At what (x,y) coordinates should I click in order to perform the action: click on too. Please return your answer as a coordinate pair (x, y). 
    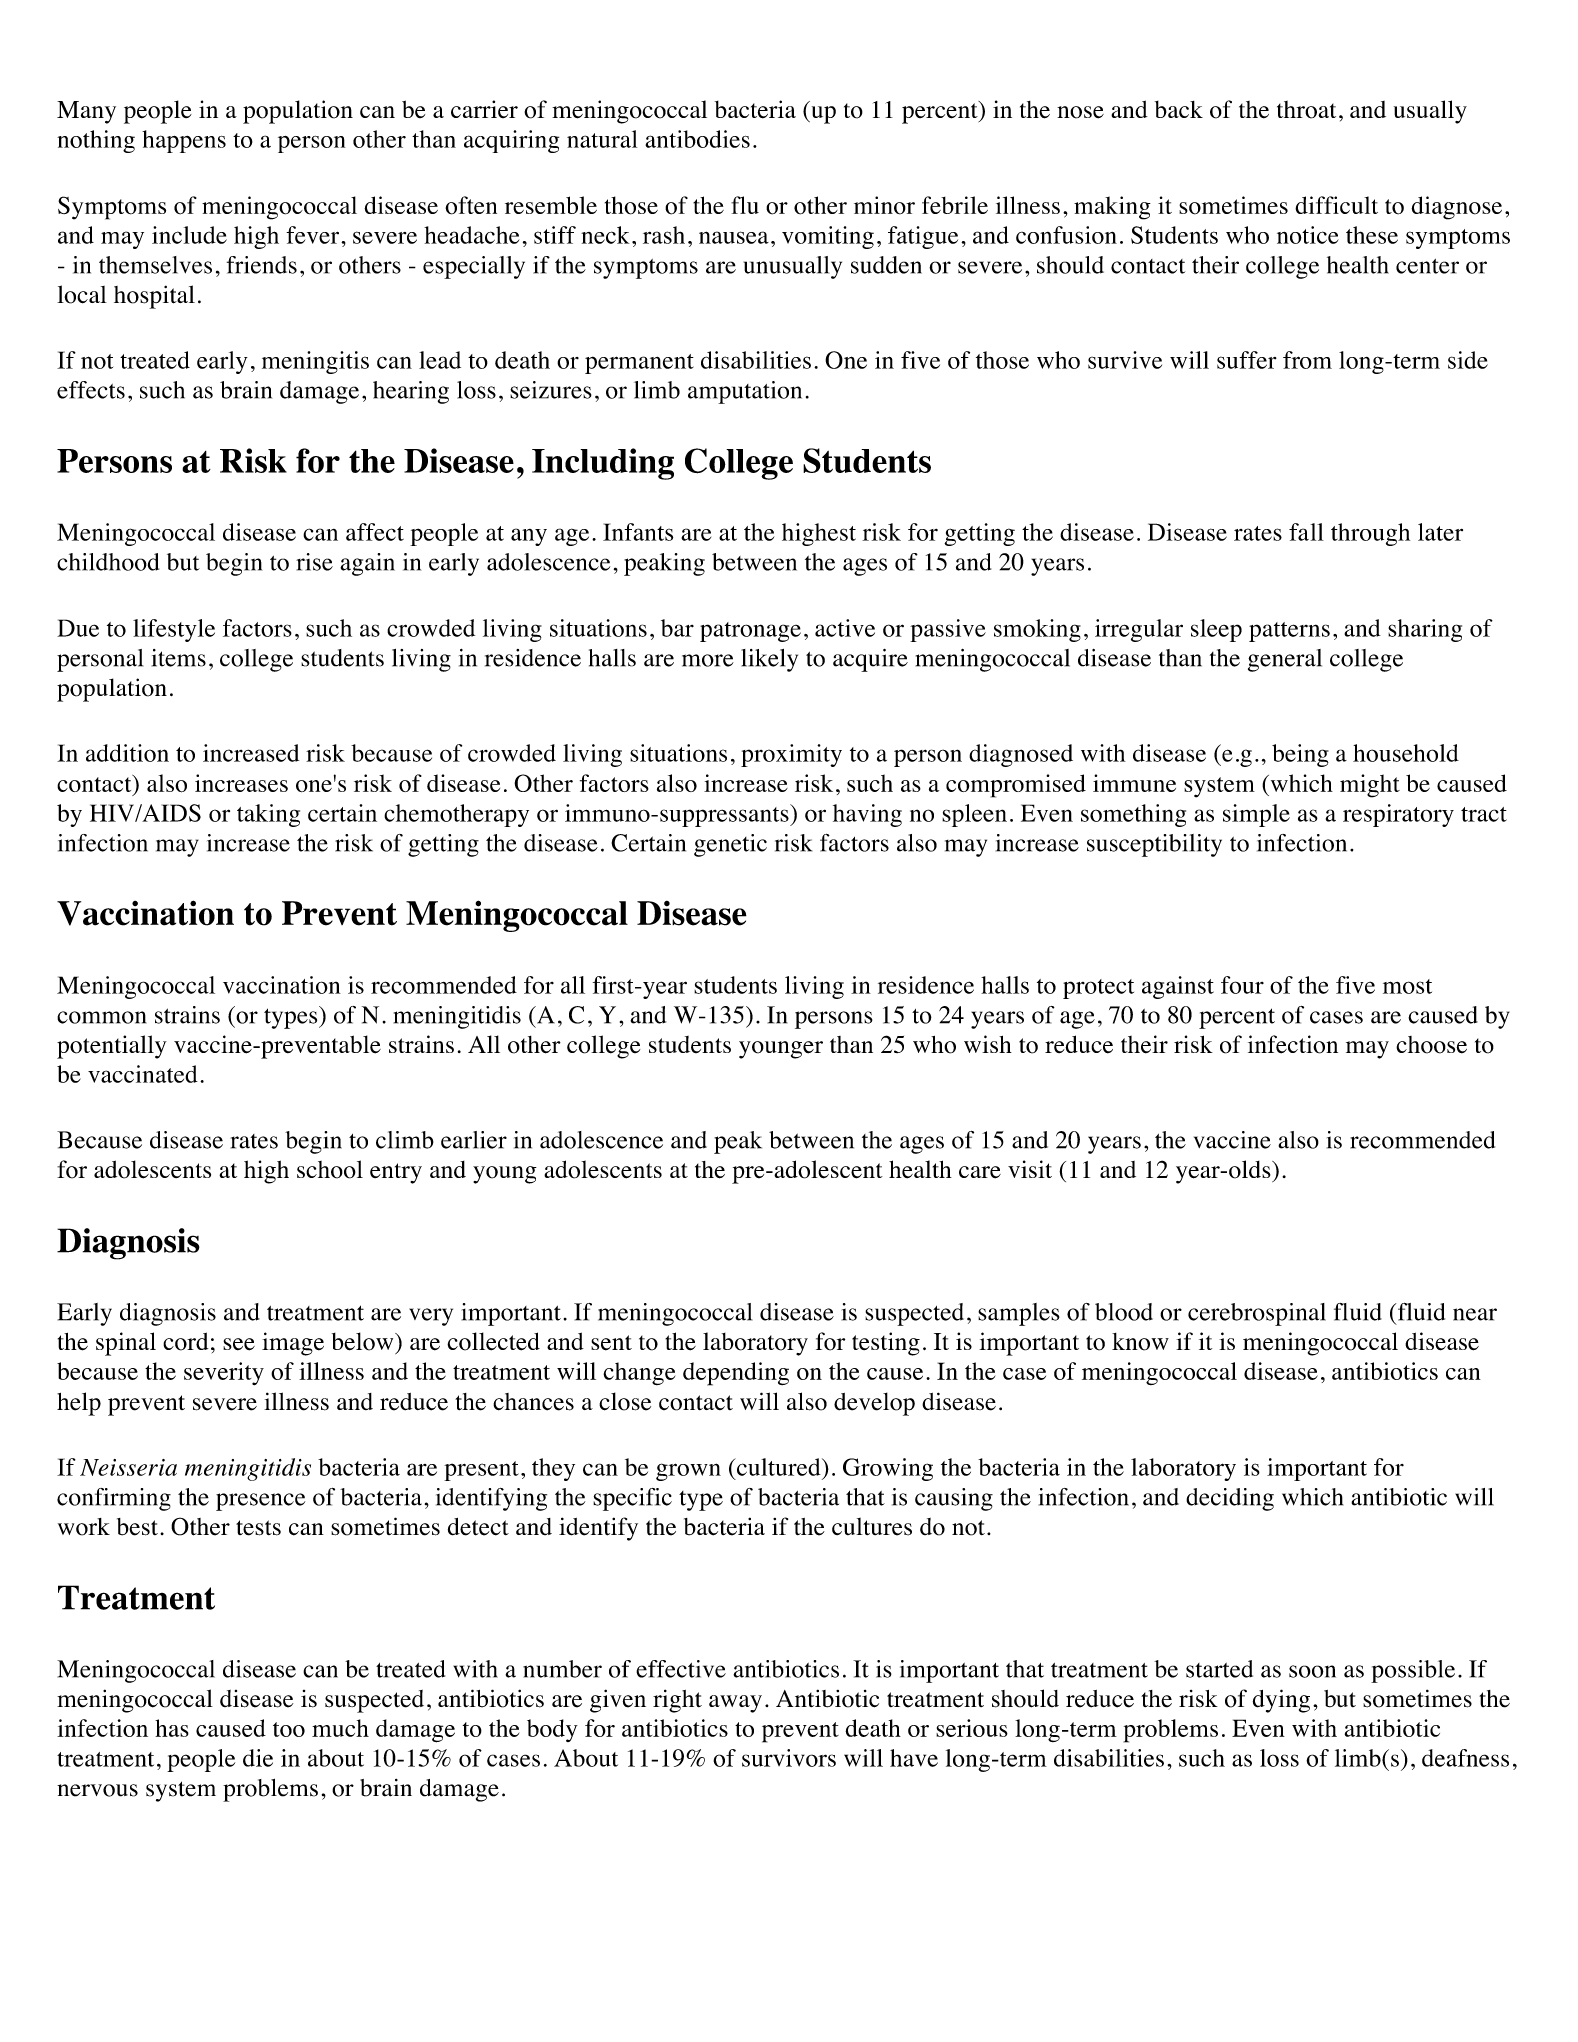
    Looking at the image, I should click on (289, 1729).
